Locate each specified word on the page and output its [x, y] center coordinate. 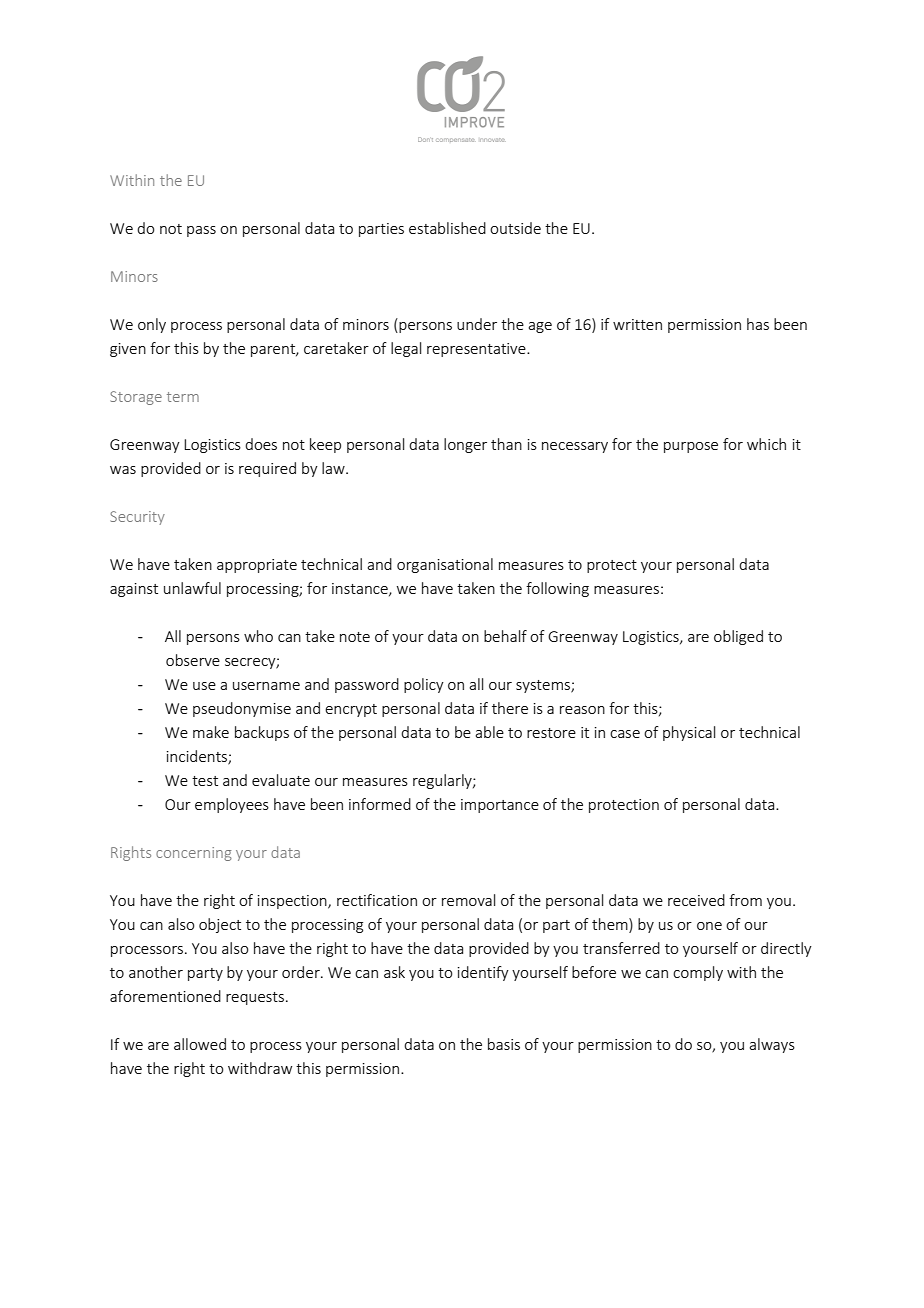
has [758, 324]
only [152, 325]
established [447, 228]
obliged [738, 637]
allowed [200, 1044]
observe [193, 660]
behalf [505, 636]
